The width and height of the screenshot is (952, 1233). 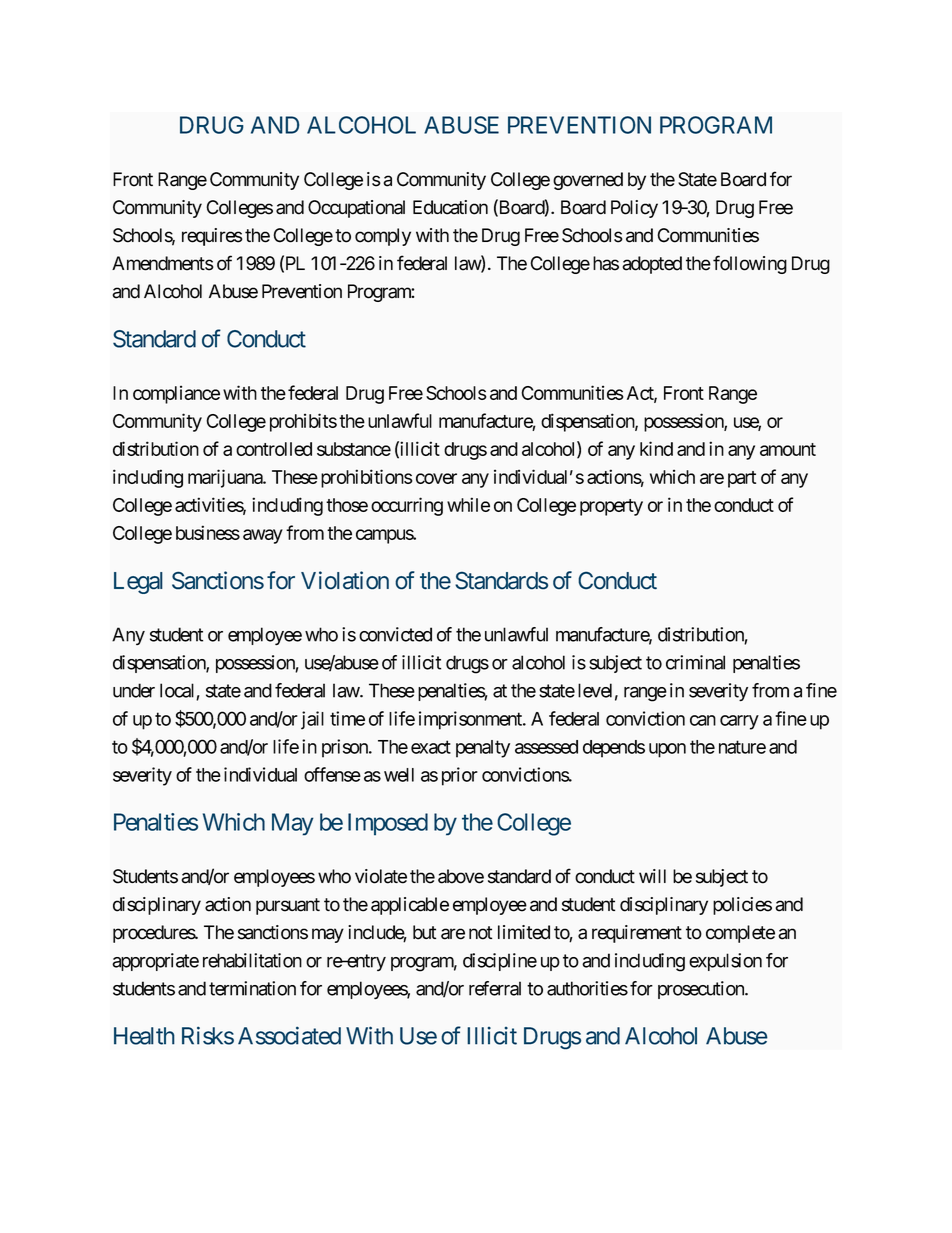 I want to click on criminal, so click(x=695, y=662).
